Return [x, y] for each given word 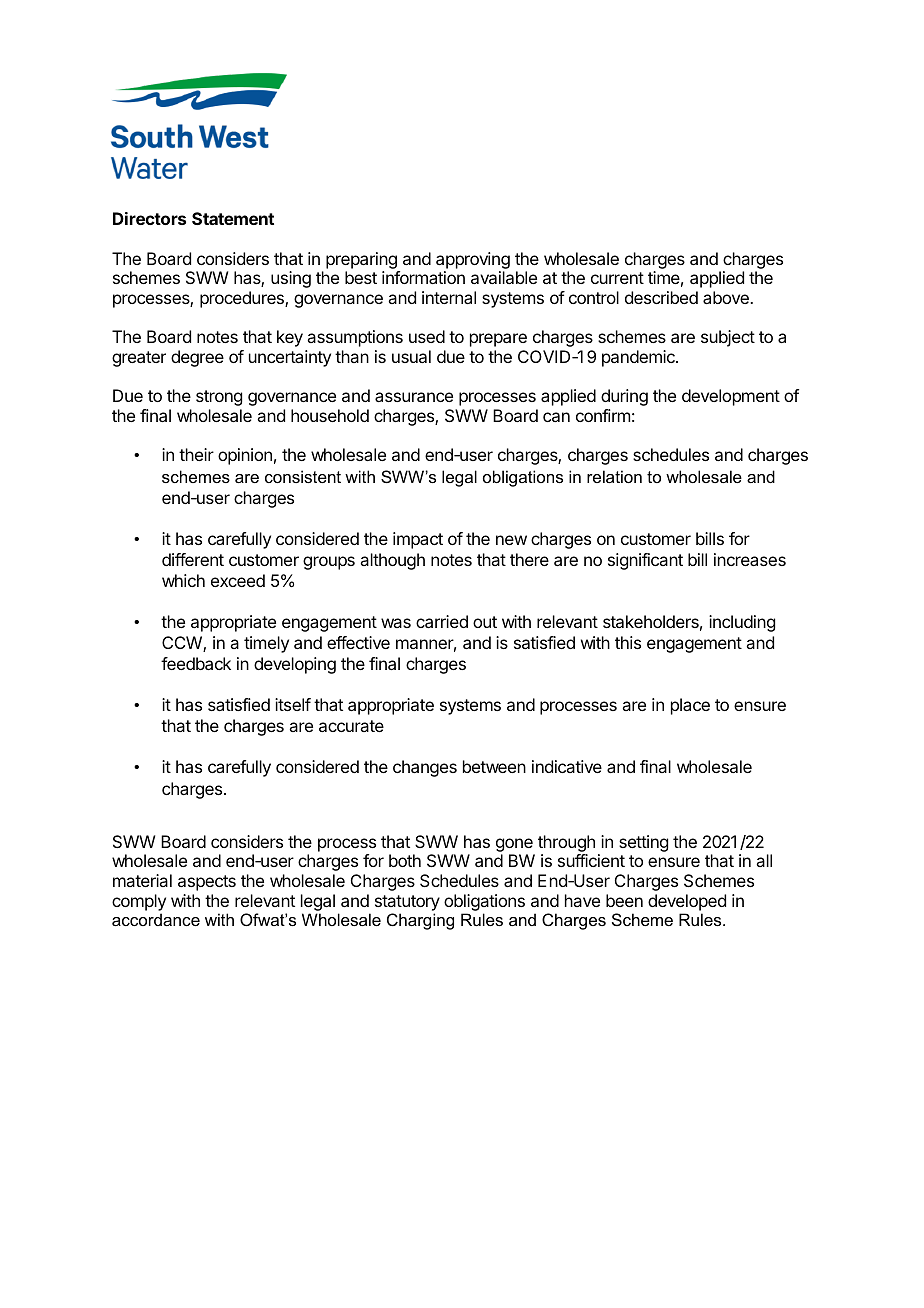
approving [473, 262]
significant [645, 561]
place [690, 706]
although [392, 561]
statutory [407, 903]
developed [687, 902]
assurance [414, 397]
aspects [207, 883]
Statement [233, 218]
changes [425, 768]
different [193, 559]
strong [219, 398]
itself [293, 704]
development [731, 397]
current [617, 278]
